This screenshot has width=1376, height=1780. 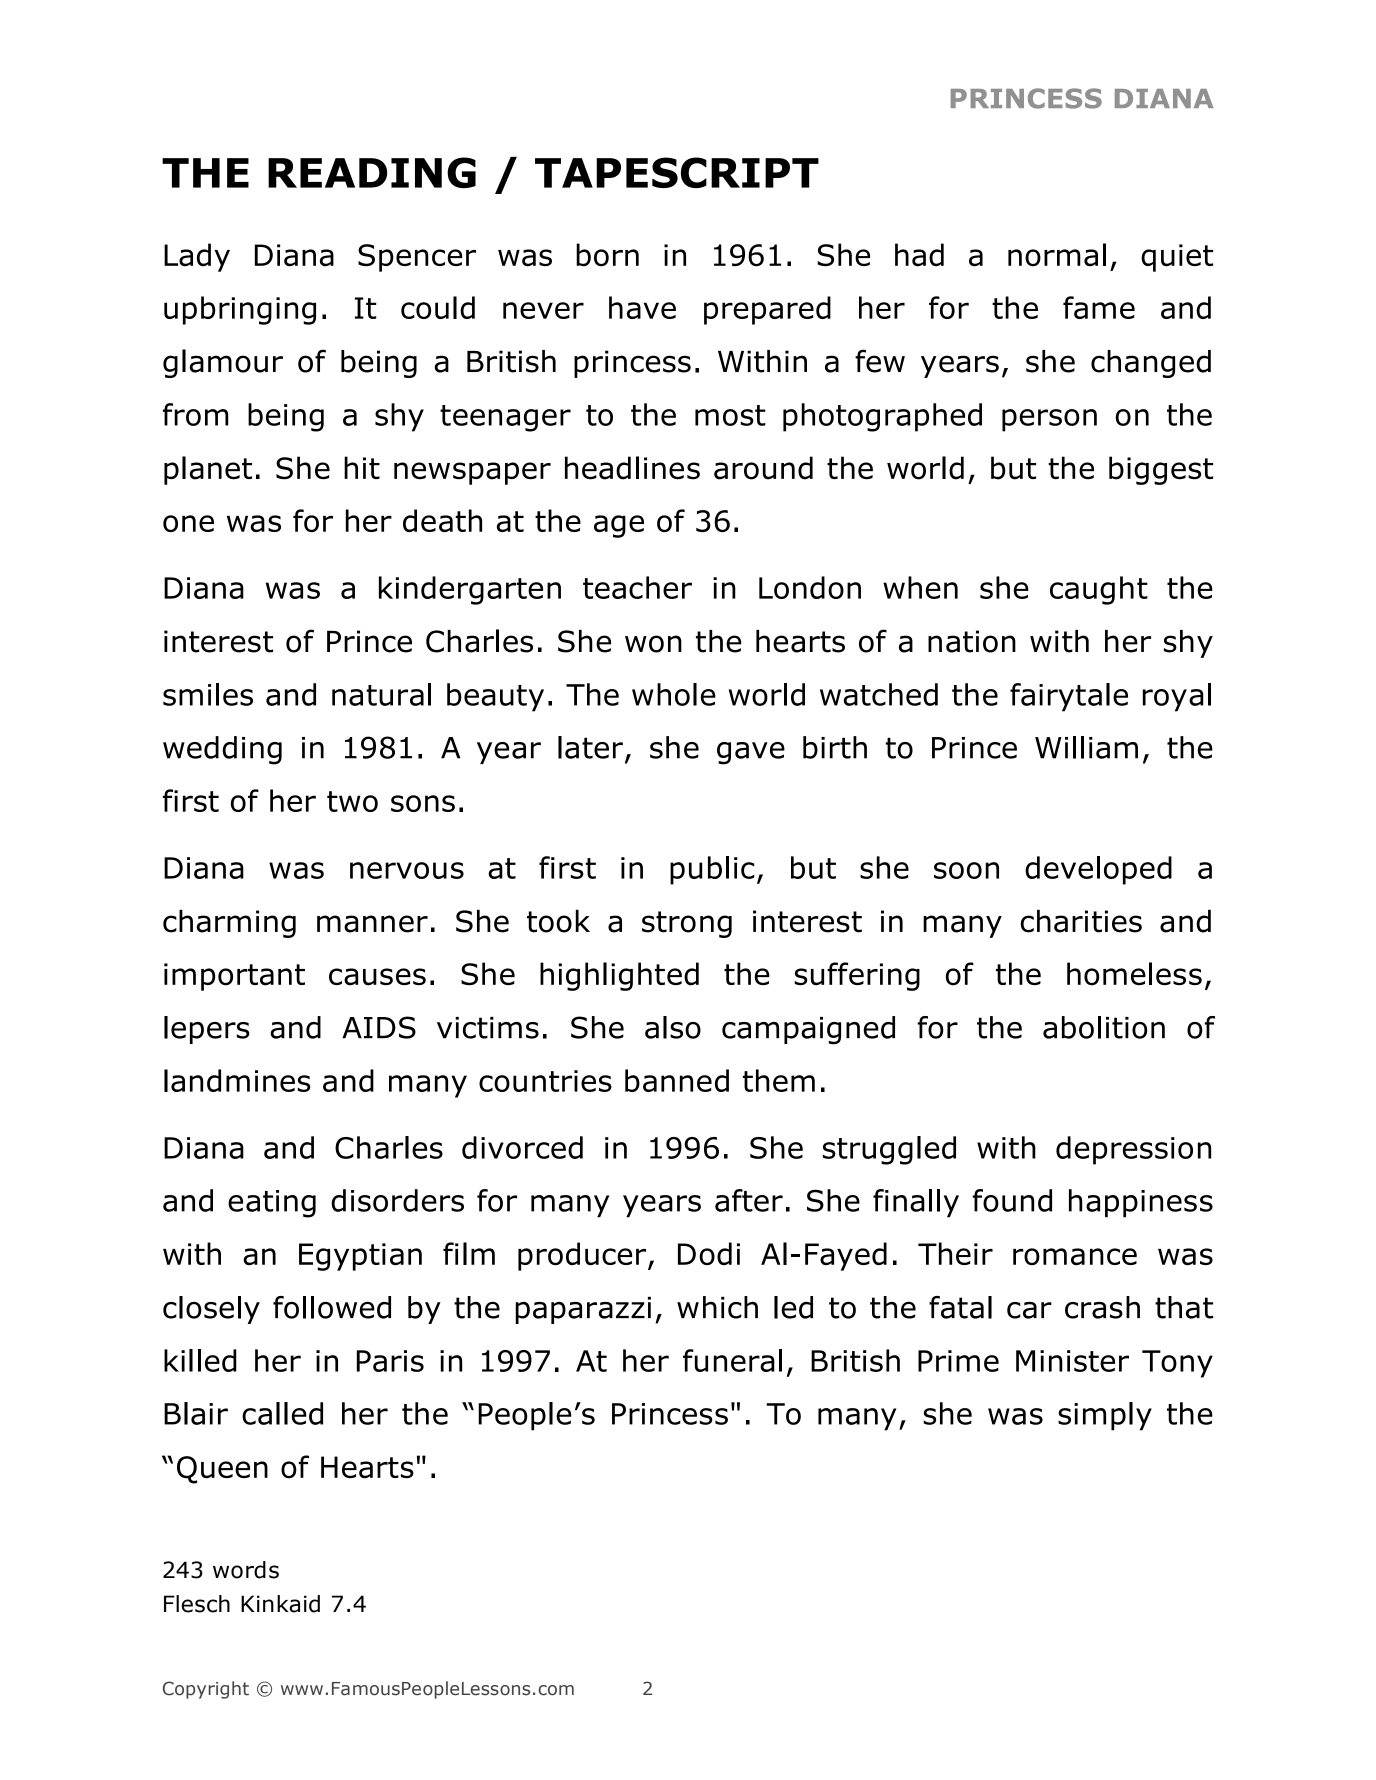 What do you see at coordinates (246, 1570) in the screenshot?
I see `words` at bounding box center [246, 1570].
